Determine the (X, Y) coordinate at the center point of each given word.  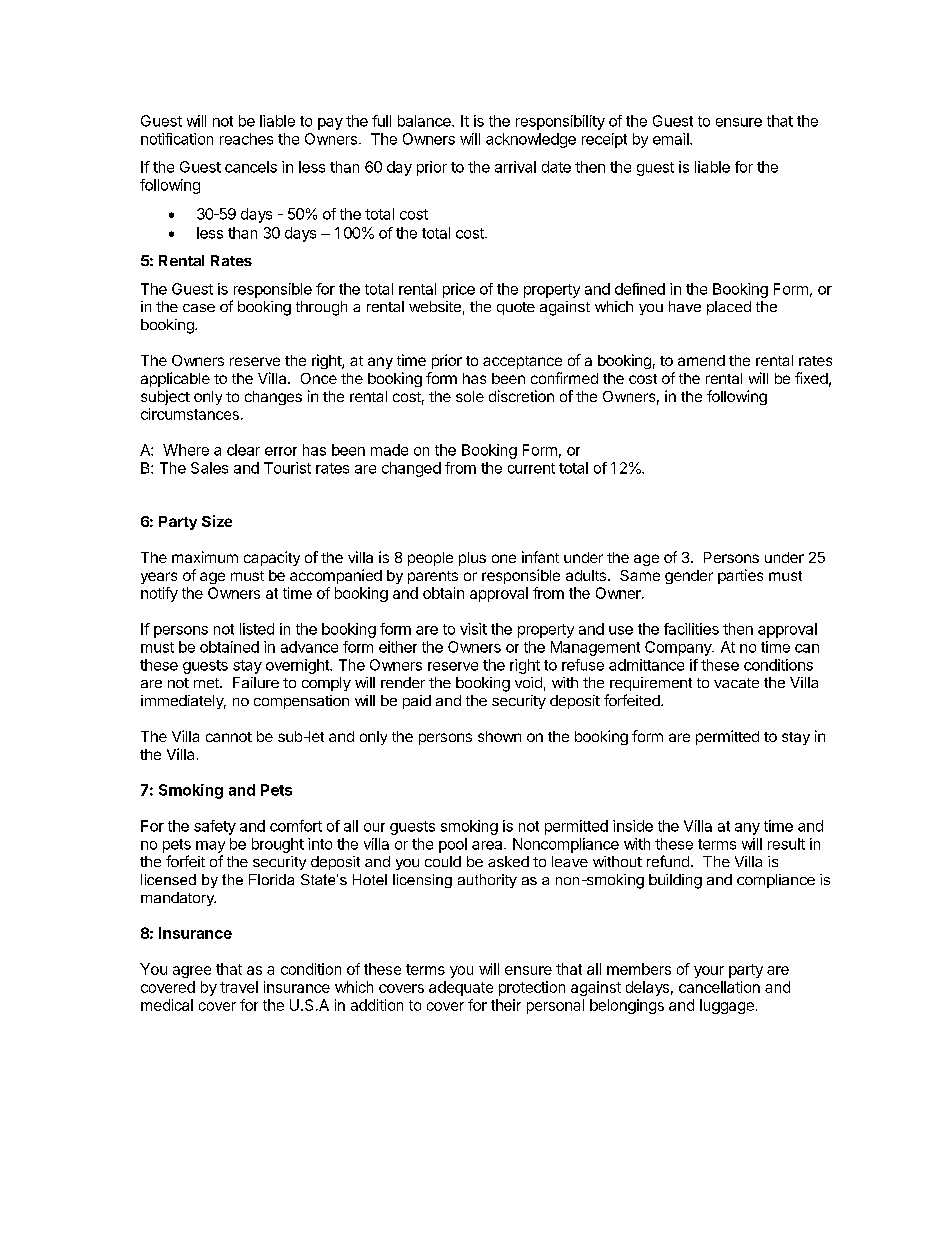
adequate (461, 988)
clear (243, 450)
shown (499, 736)
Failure (256, 682)
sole (470, 396)
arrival (515, 167)
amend (701, 360)
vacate (736, 683)
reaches (246, 139)
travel (239, 987)
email (672, 139)
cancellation (719, 987)
